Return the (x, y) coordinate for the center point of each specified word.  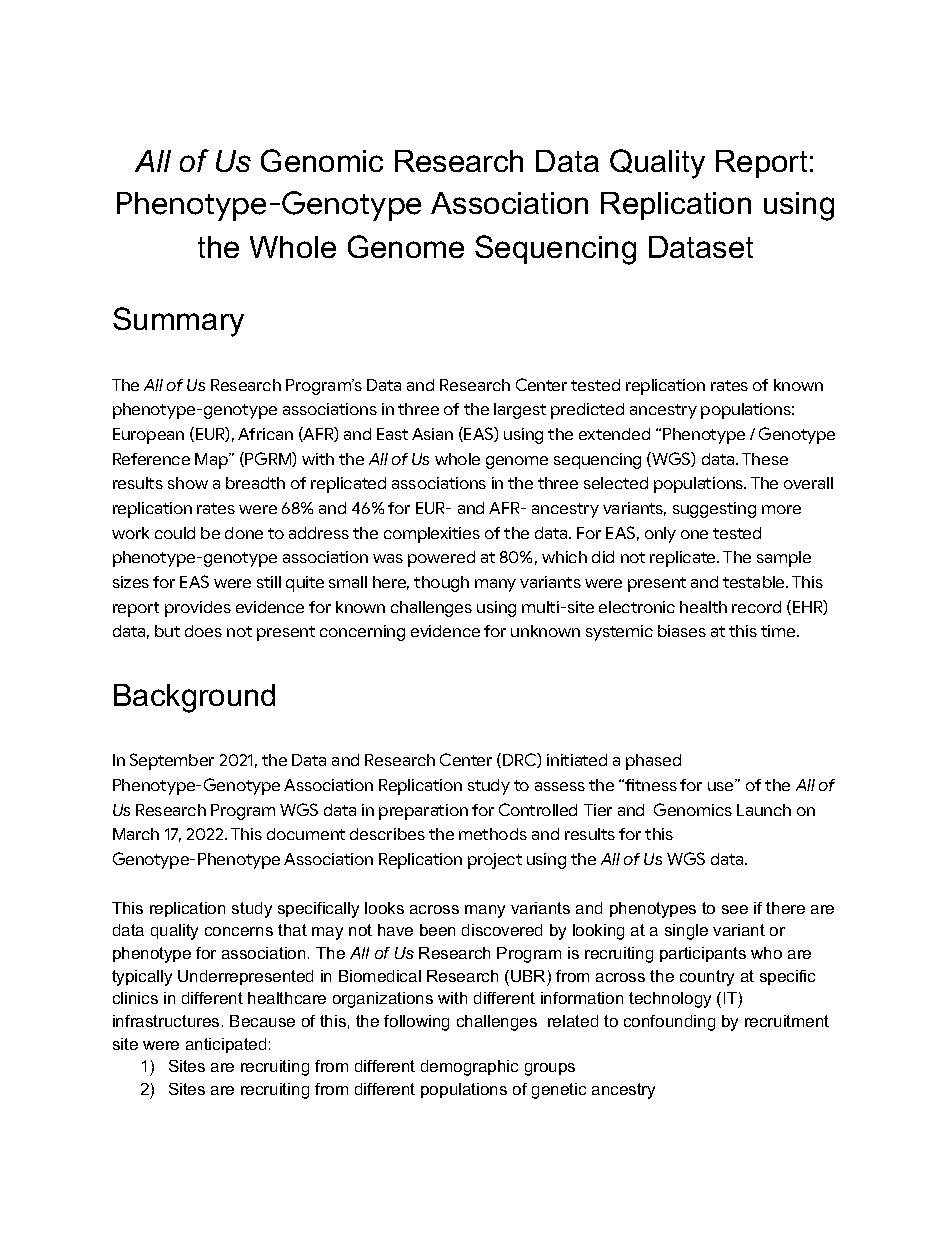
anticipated (226, 1045)
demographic (469, 1068)
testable (755, 582)
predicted (587, 411)
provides (198, 609)
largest (520, 411)
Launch (764, 810)
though (441, 584)
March (136, 834)
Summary (178, 322)
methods (493, 834)
